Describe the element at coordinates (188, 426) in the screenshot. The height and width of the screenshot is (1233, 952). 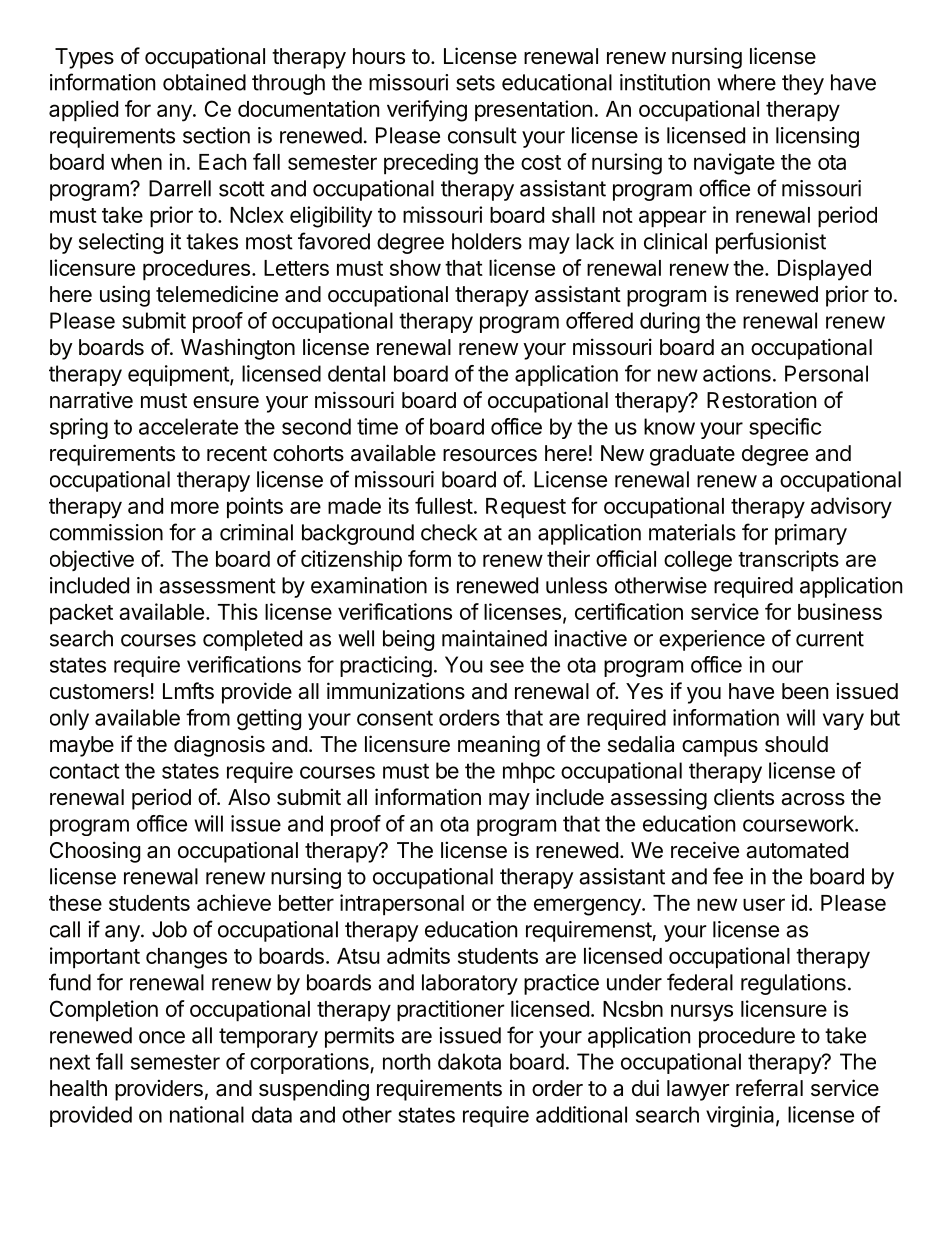
I see `accelerate` at that location.
